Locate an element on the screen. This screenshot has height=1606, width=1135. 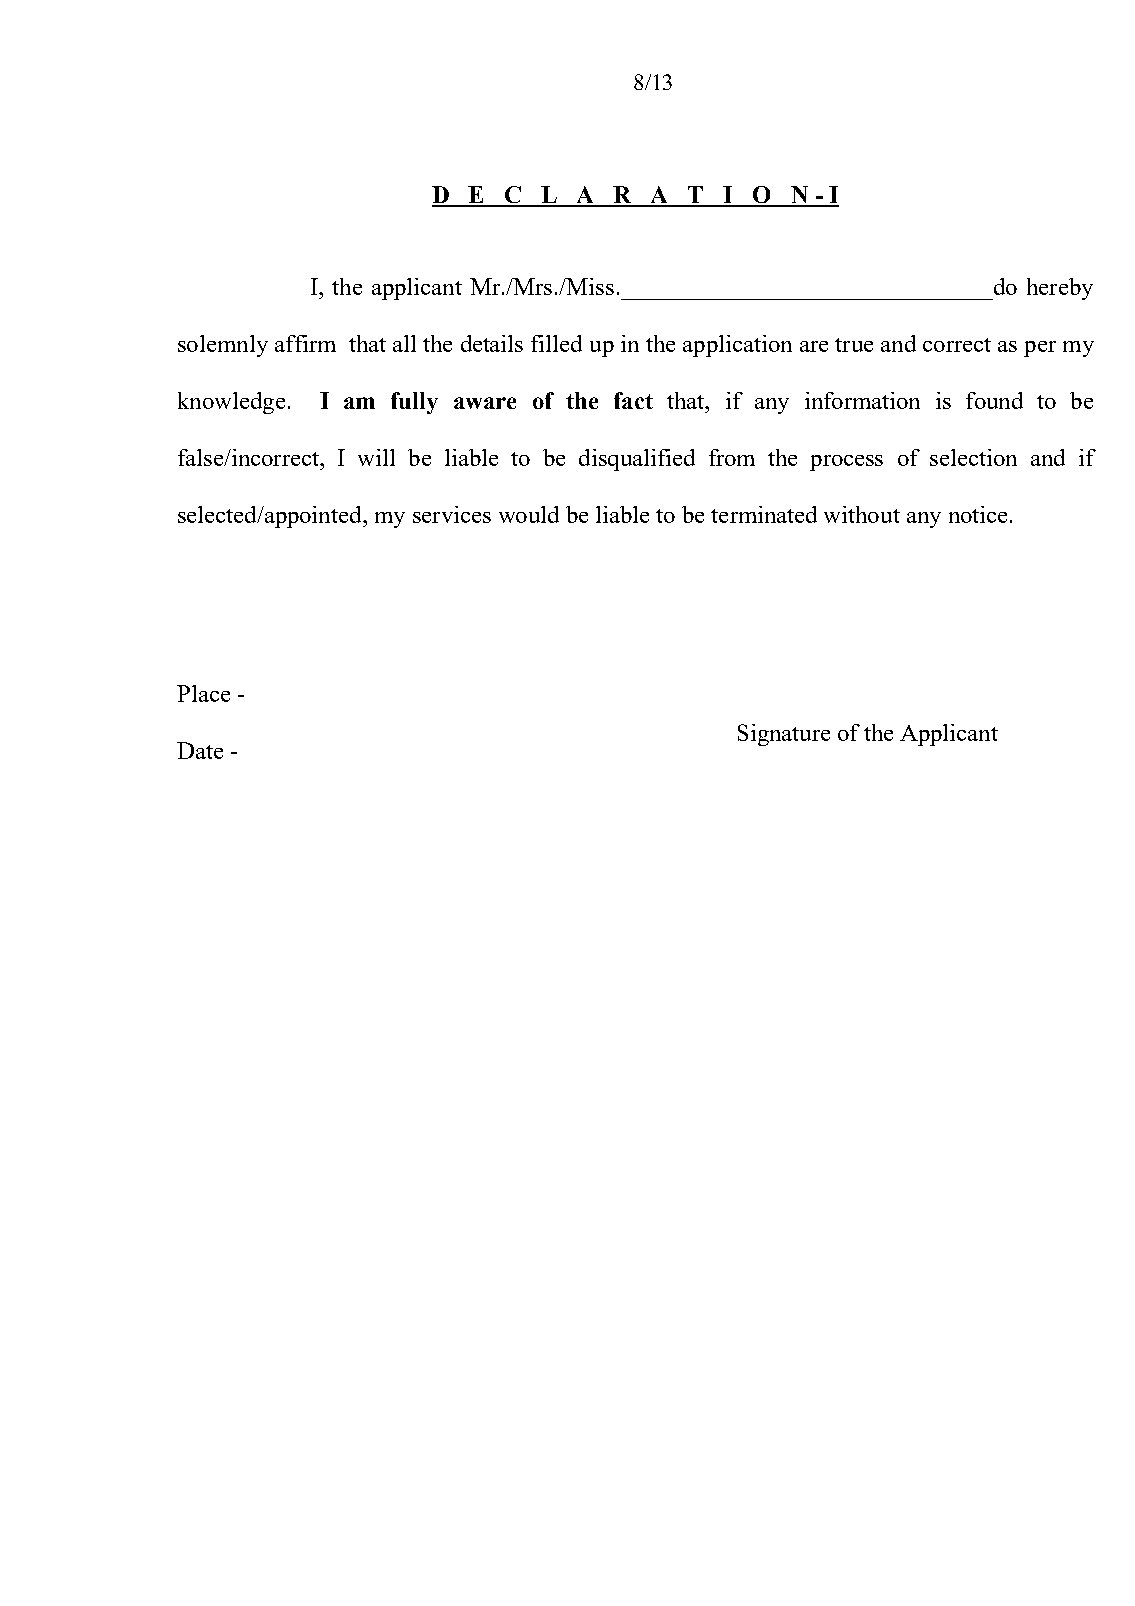
notice is located at coordinates (978, 514).
